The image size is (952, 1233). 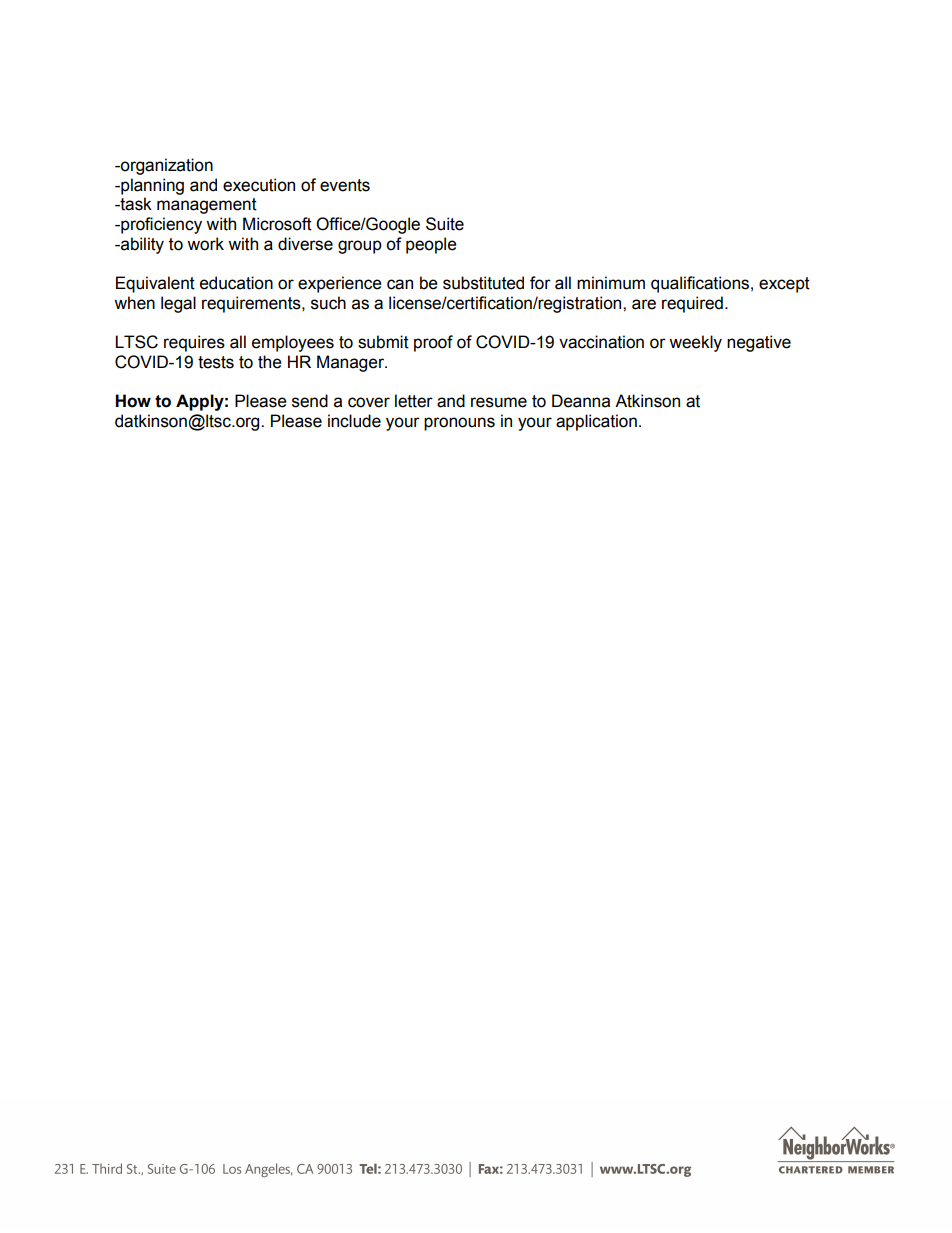 What do you see at coordinates (166, 166) in the screenshot?
I see `organization` at bounding box center [166, 166].
